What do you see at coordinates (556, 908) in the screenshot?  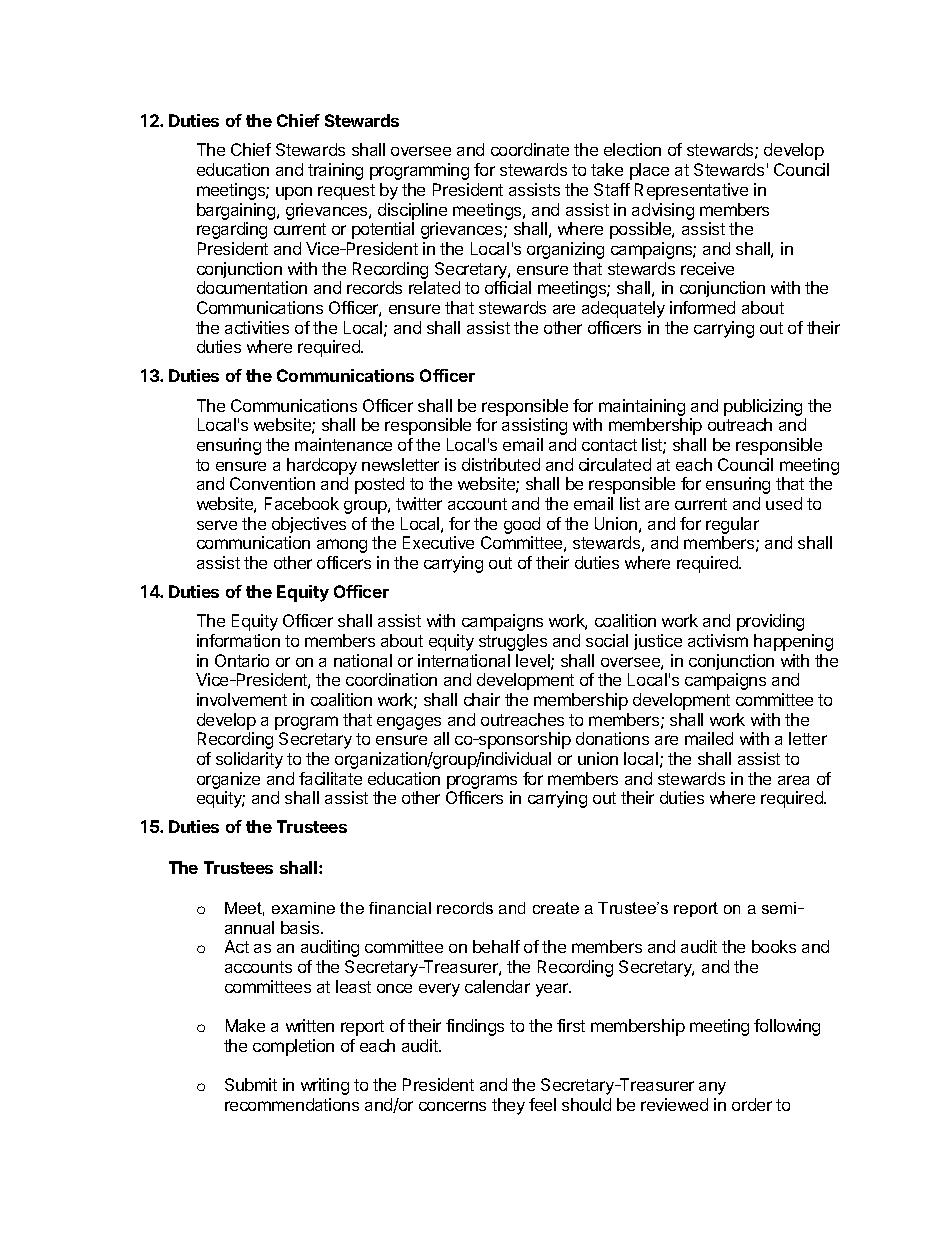 I see `create` at bounding box center [556, 908].
